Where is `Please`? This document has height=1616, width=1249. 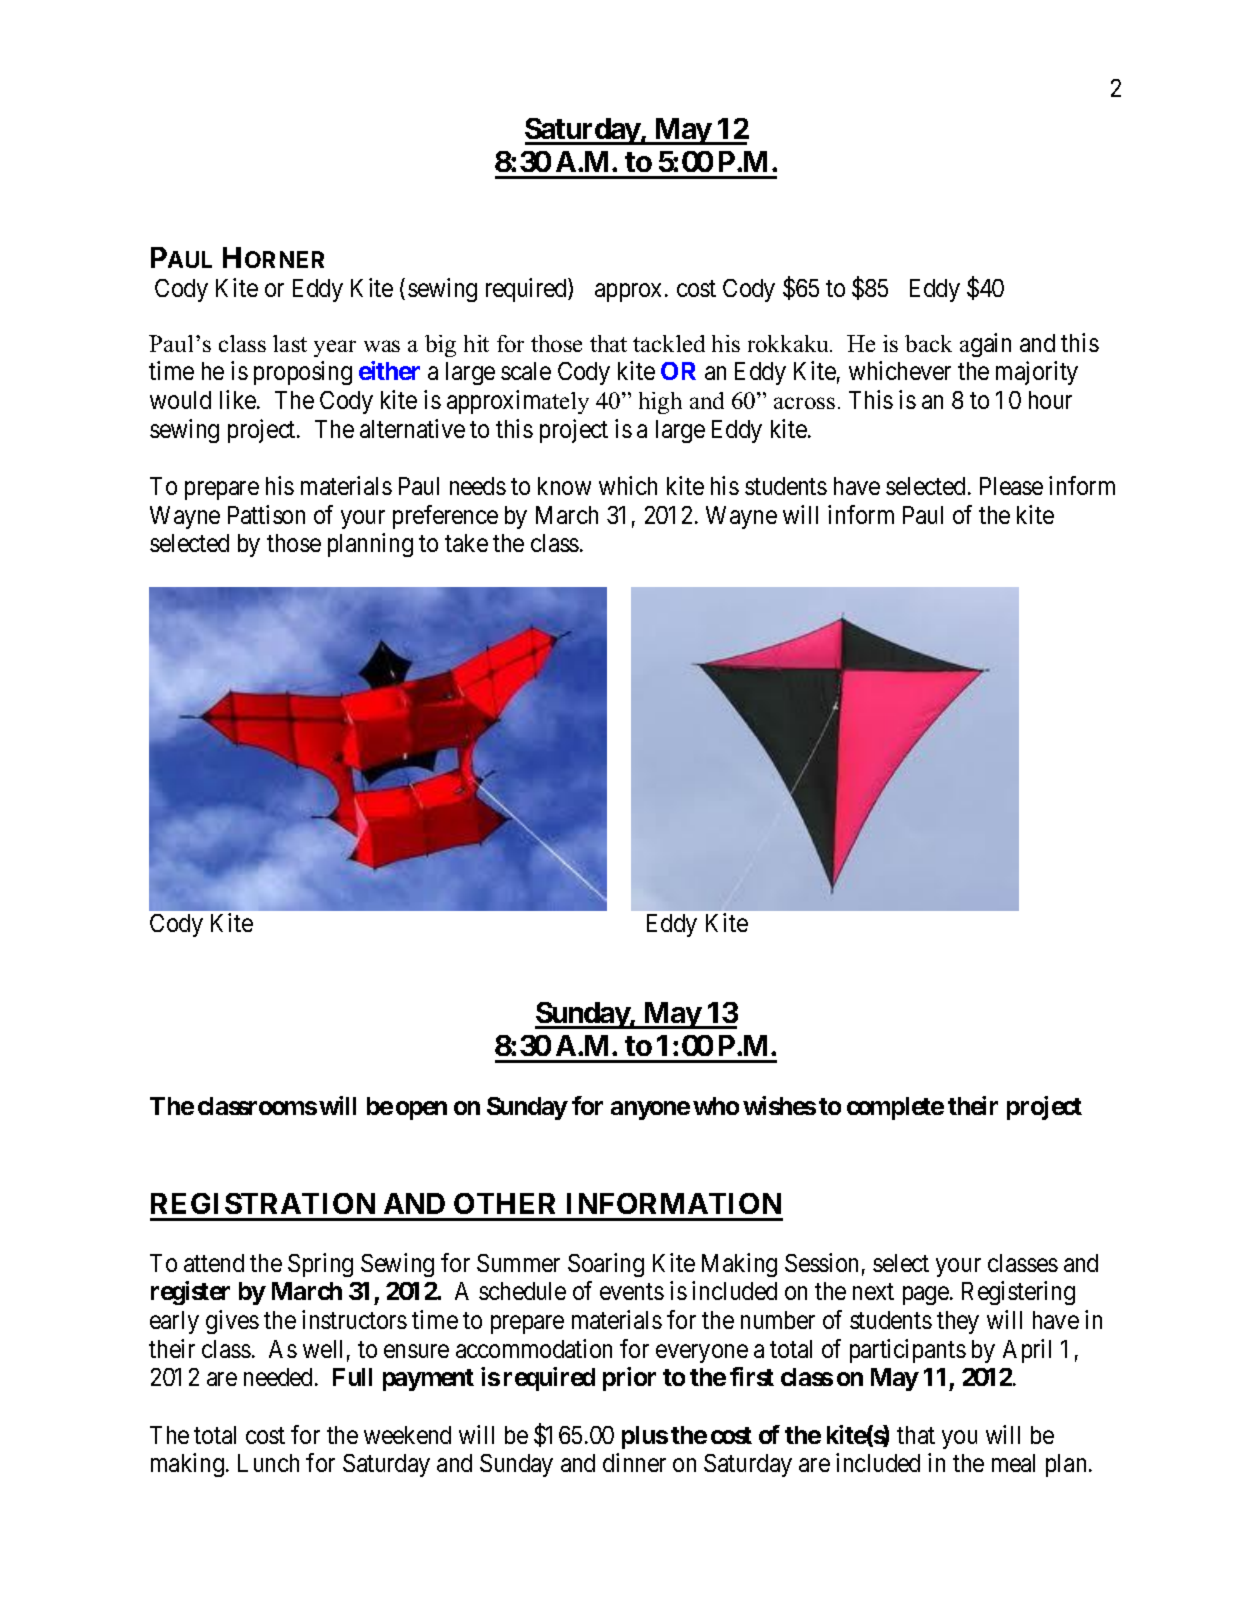 Please is located at coordinates (1011, 486).
